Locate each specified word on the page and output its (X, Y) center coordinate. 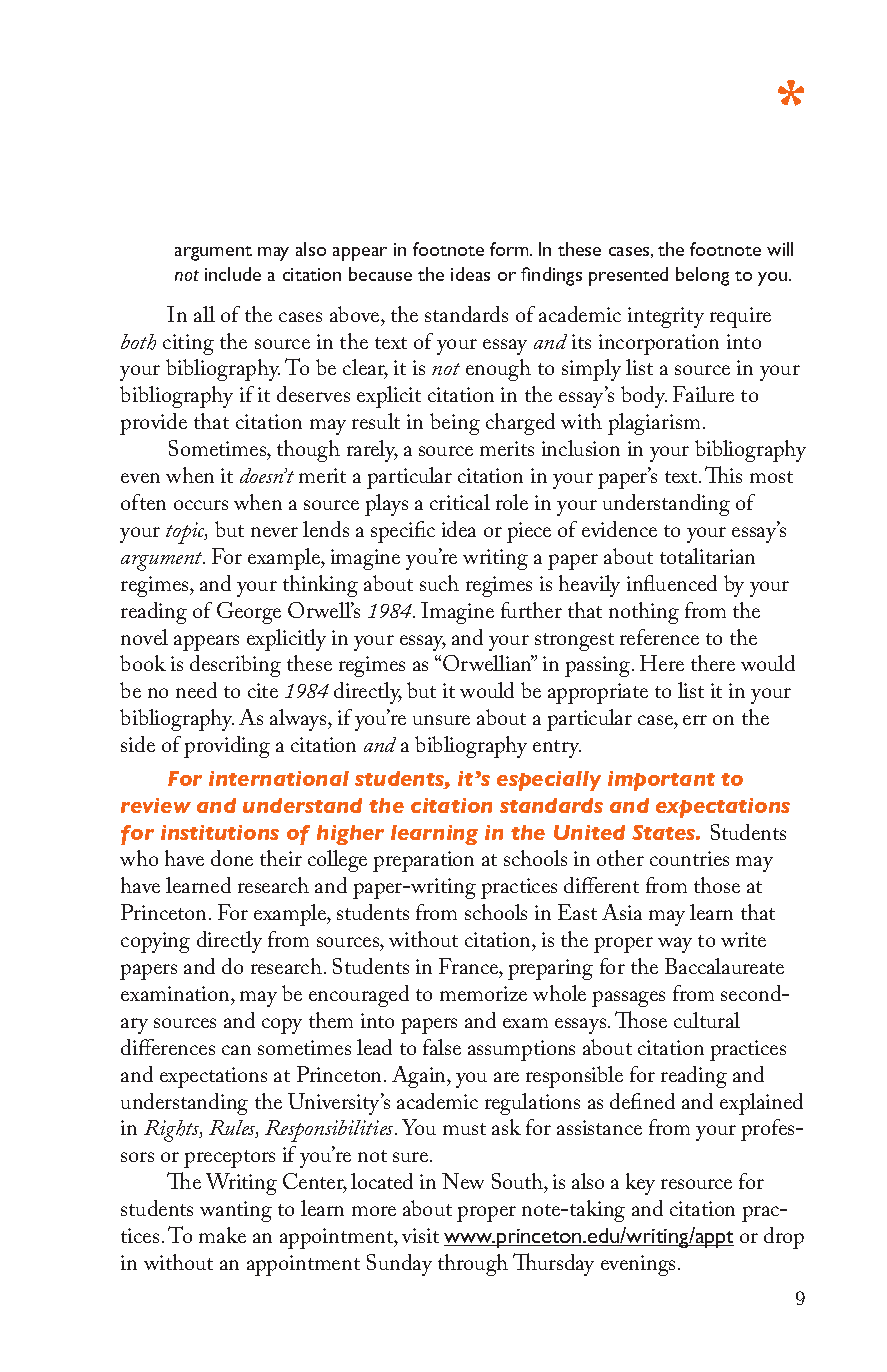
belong (702, 276)
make (222, 1235)
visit (420, 1235)
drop (784, 1238)
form (510, 249)
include (233, 274)
